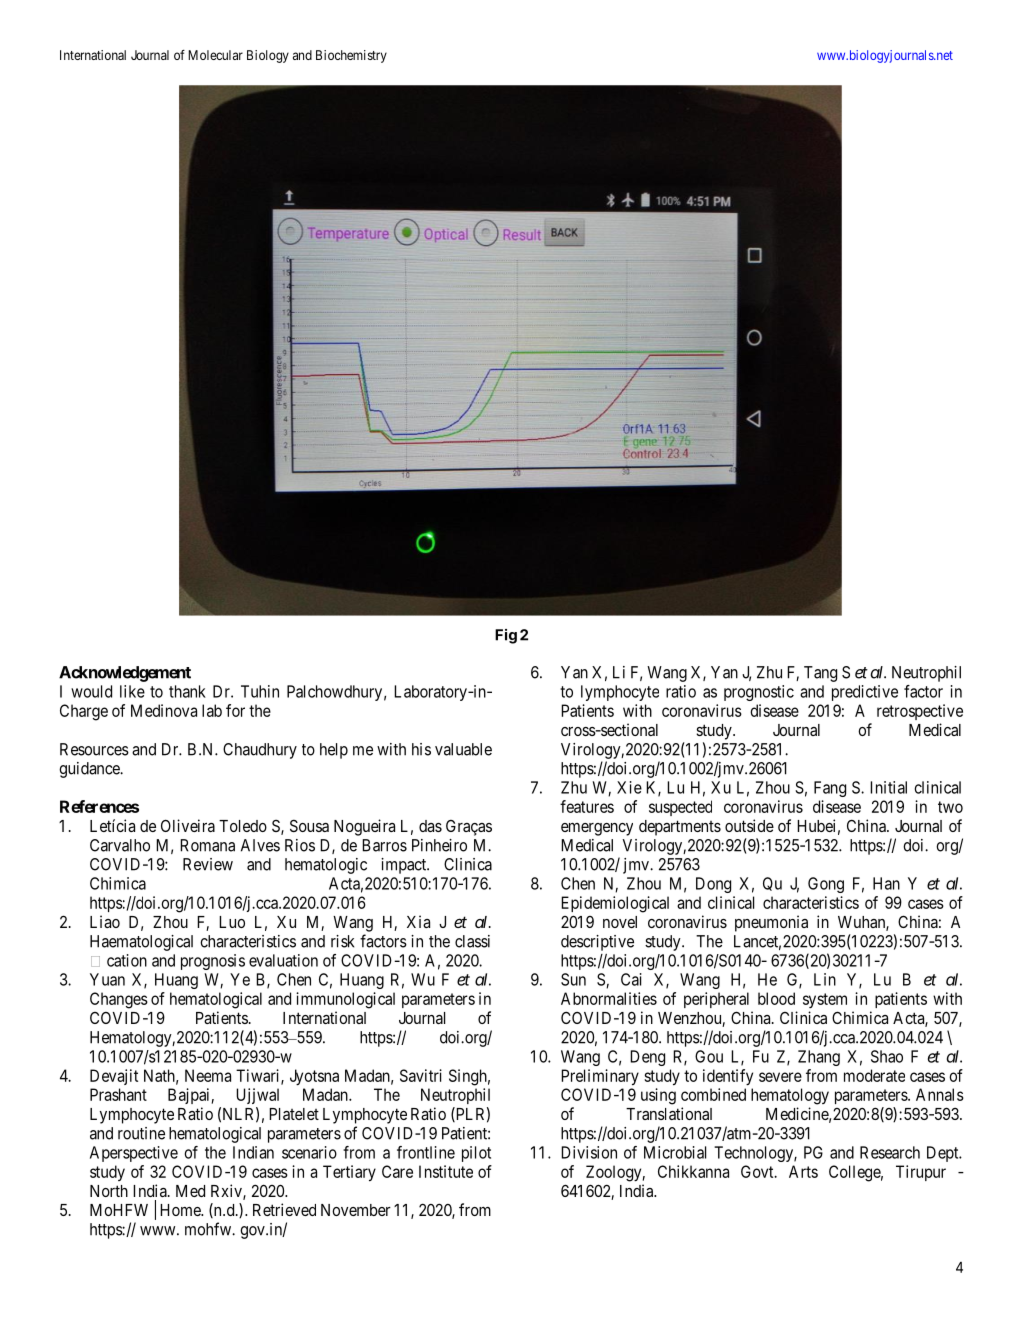 This screenshot has height=1323, width=1022. I want to click on Home, so click(181, 1210).
